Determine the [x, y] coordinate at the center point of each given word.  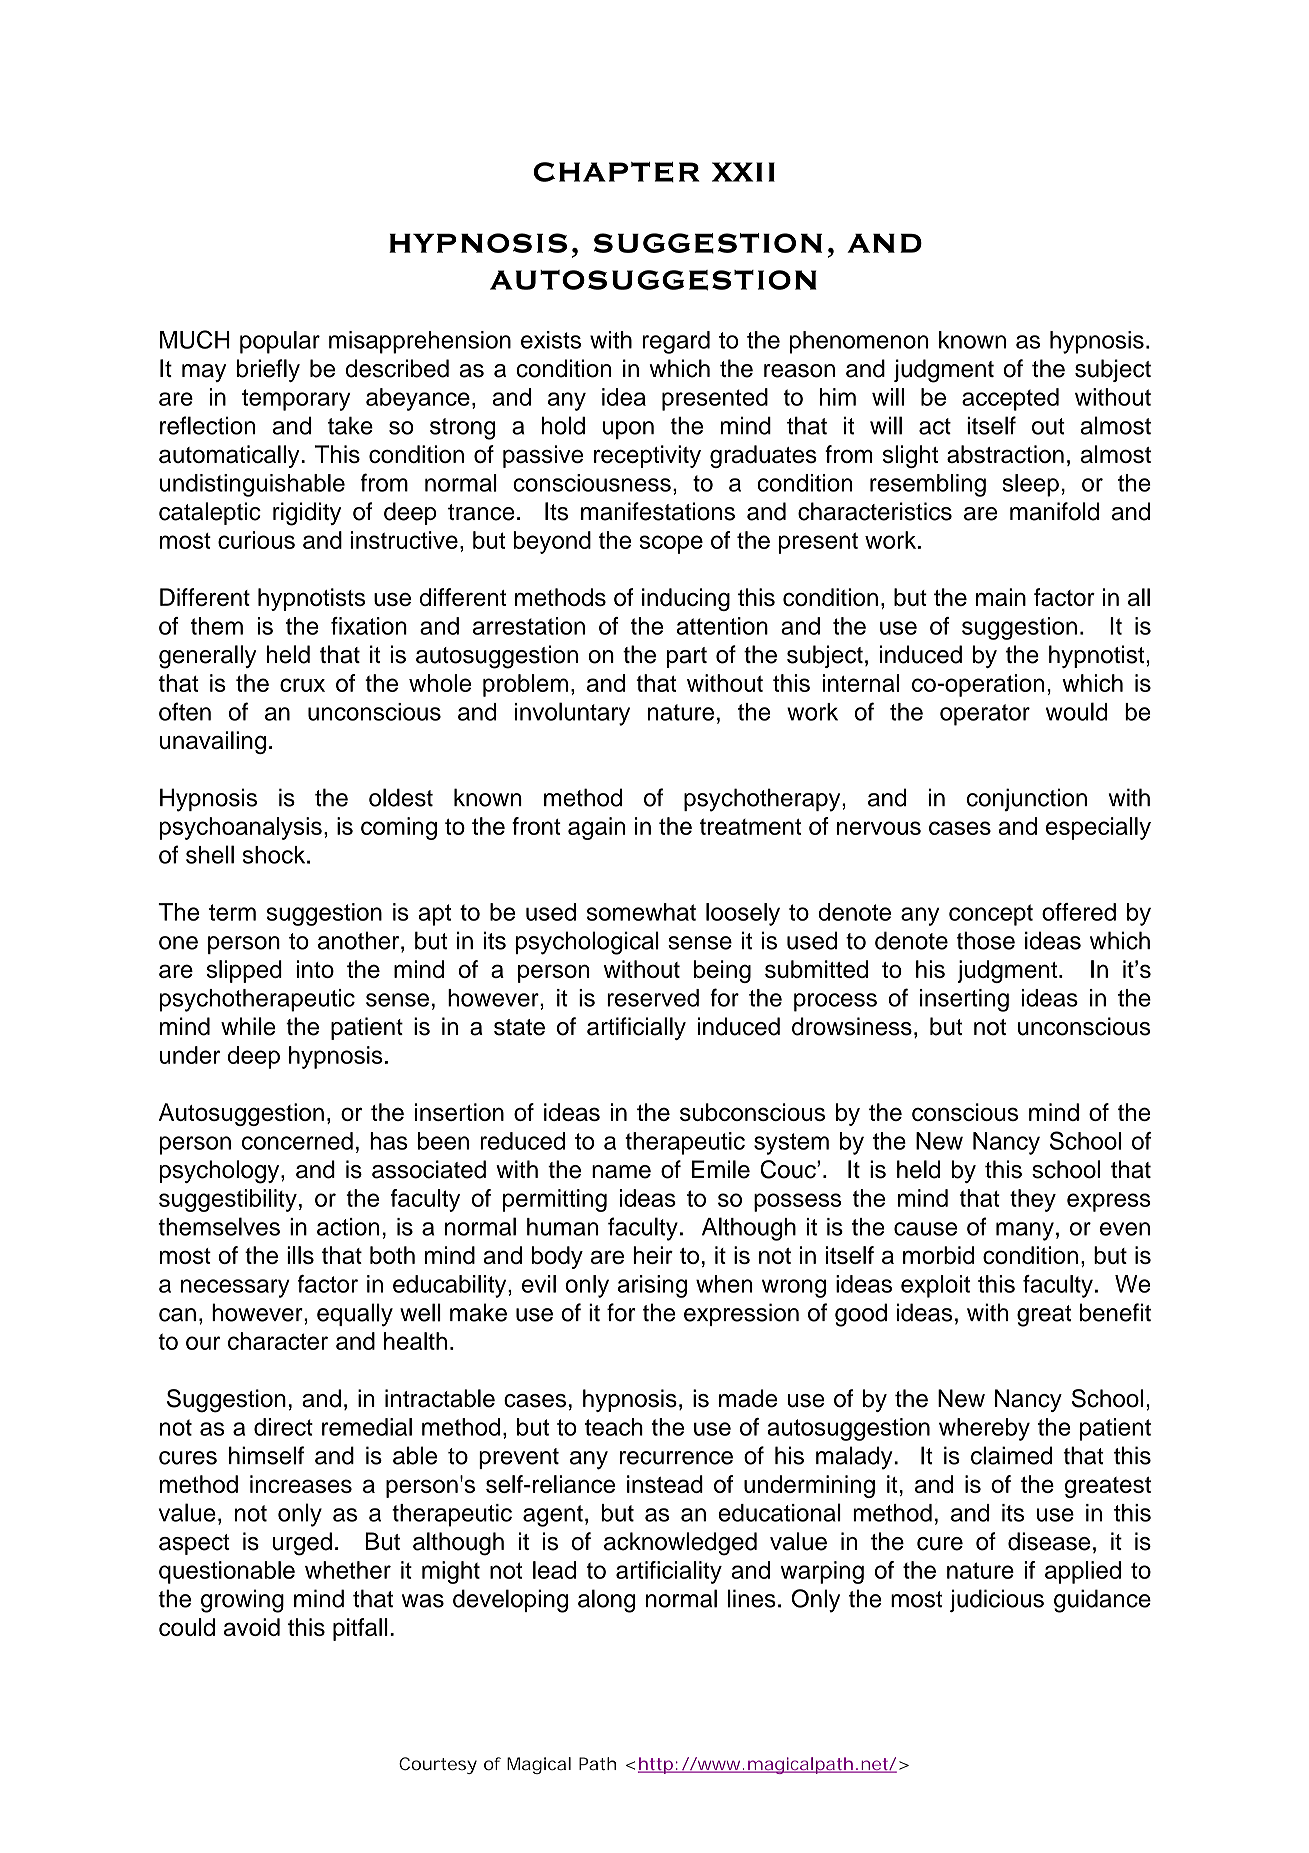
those [985, 940]
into [315, 969]
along [606, 1601]
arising [652, 1286]
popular [280, 342]
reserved [653, 998]
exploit [935, 1286]
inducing [686, 599]
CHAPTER [616, 172]
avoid [252, 1627]
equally [355, 1315]
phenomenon [859, 342]
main [1001, 597]
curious [256, 540]
